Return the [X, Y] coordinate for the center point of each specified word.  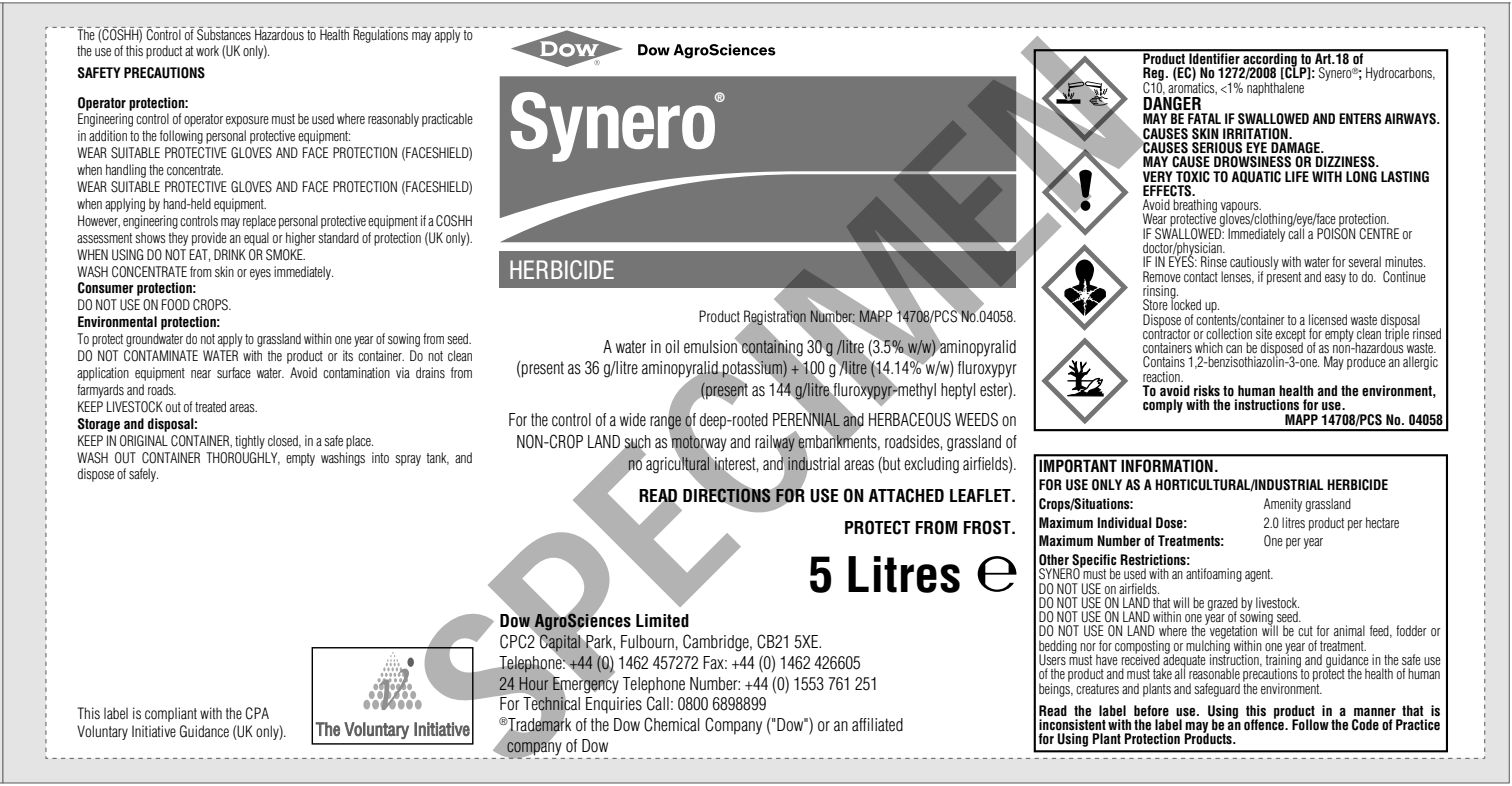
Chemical [672, 724]
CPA [257, 713]
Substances [225, 33]
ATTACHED [906, 495]
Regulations [382, 35]
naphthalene [1275, 89]
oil [672, 347]
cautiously [1254, 264]
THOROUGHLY [243, 458]
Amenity [1283, 505]
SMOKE [285, 255]
